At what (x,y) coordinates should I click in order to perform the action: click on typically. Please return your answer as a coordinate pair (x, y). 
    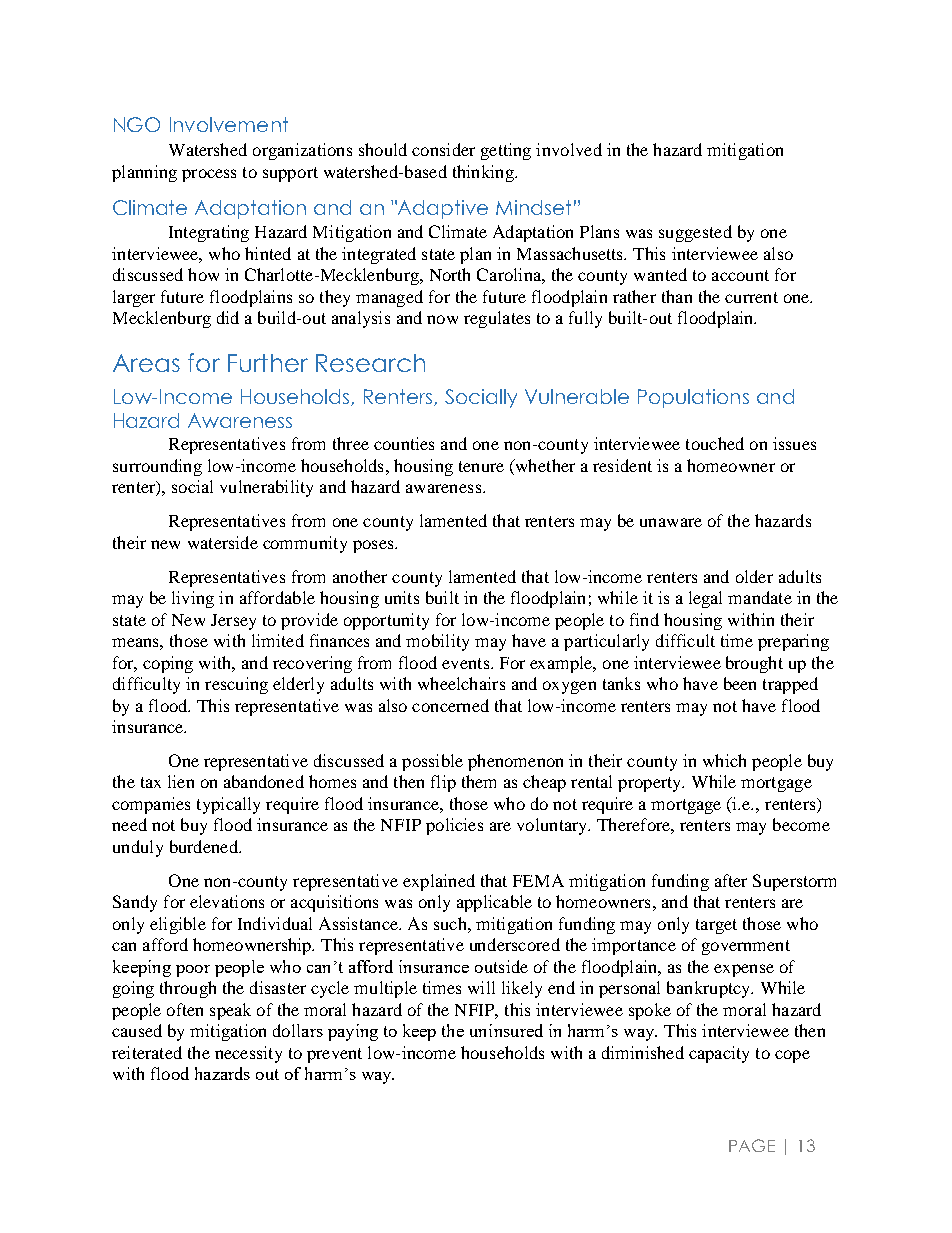
    Looking at the image, I should click on (228, 805).
